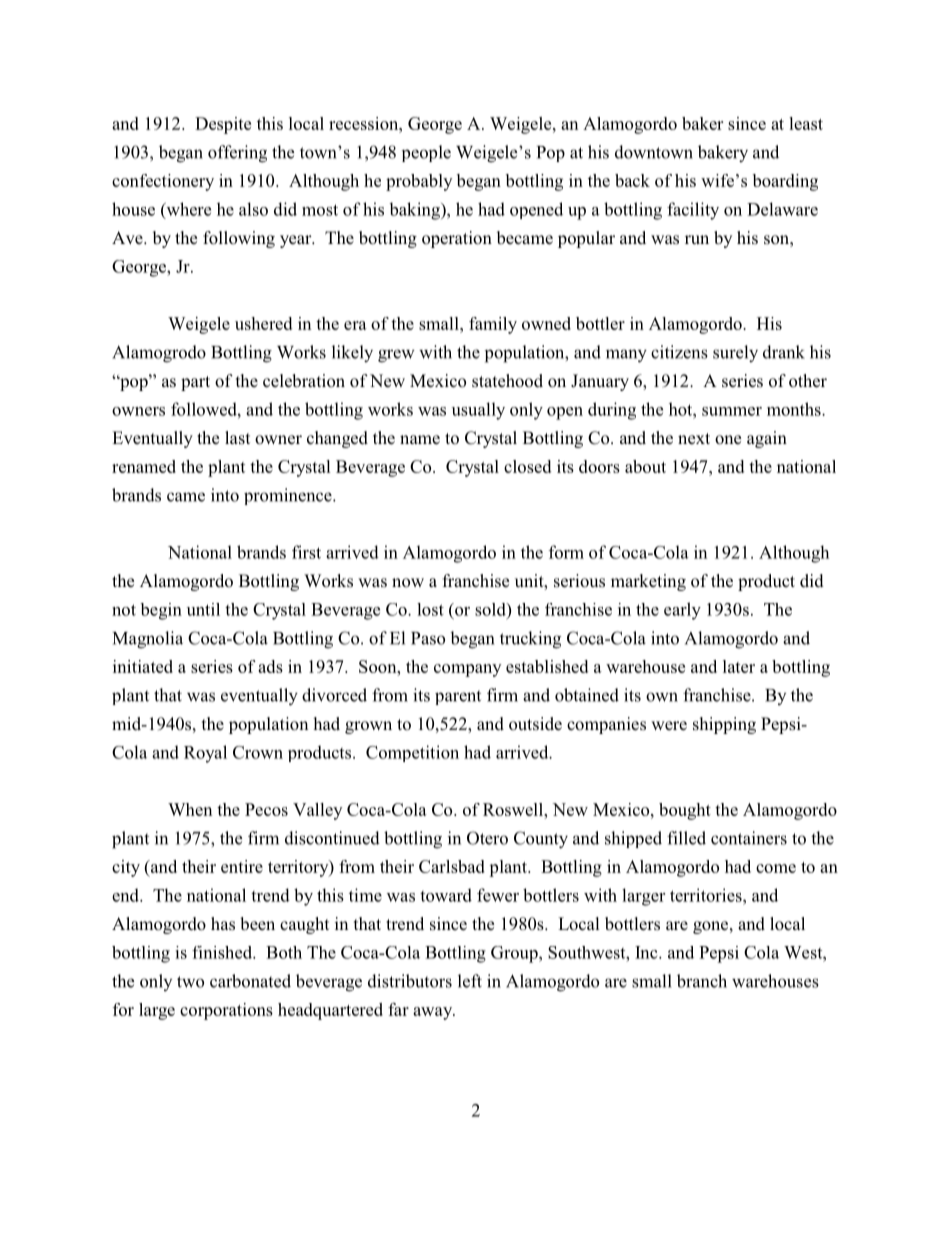 The height and width of the screenshot is (1233, 952). What do you see at coordinates (470, 981) in the screenshot?
I see `left` at bounding box center [470, 981].
